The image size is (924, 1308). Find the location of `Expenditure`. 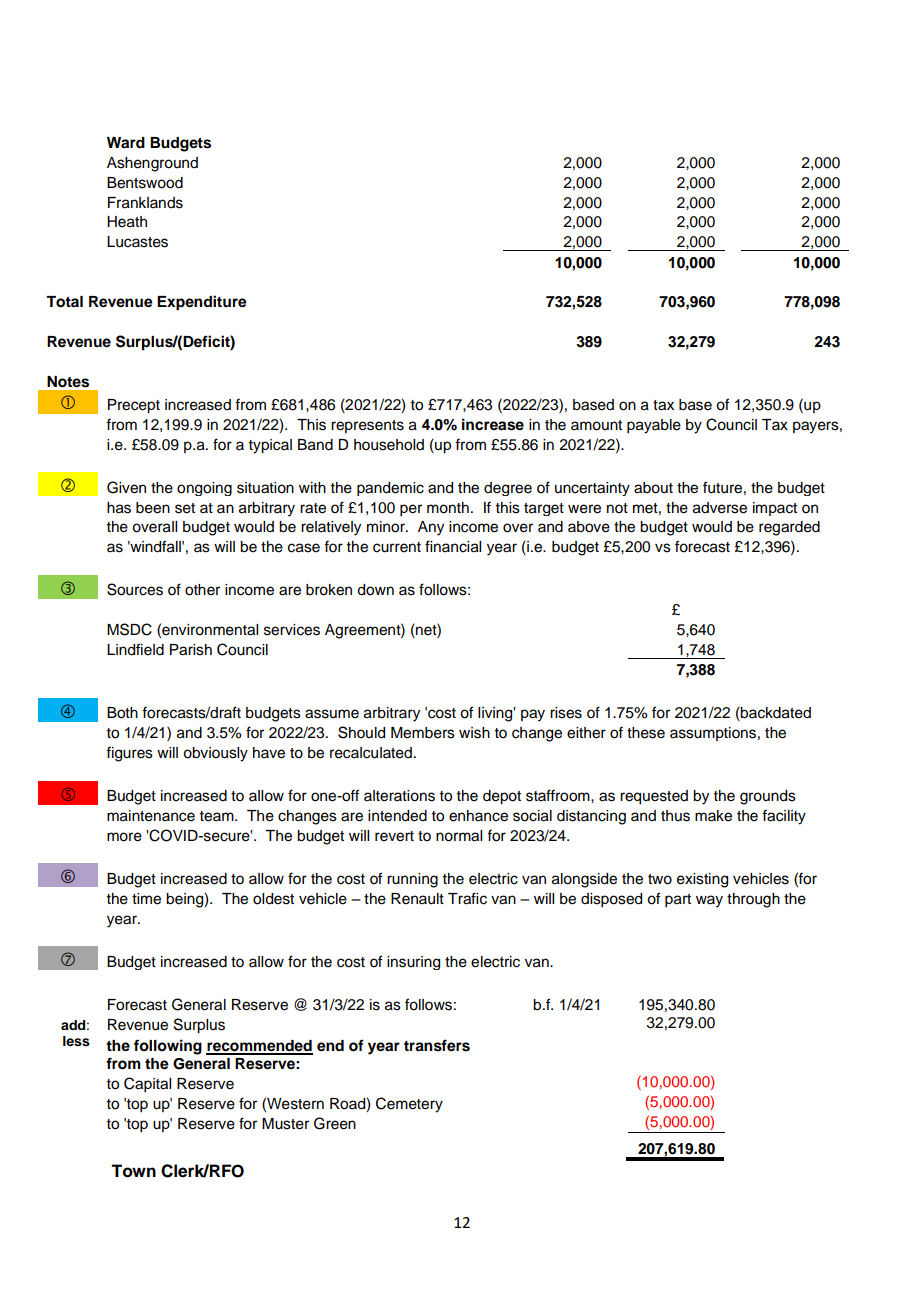

Expenditure is located at coordinates (202, 303).
